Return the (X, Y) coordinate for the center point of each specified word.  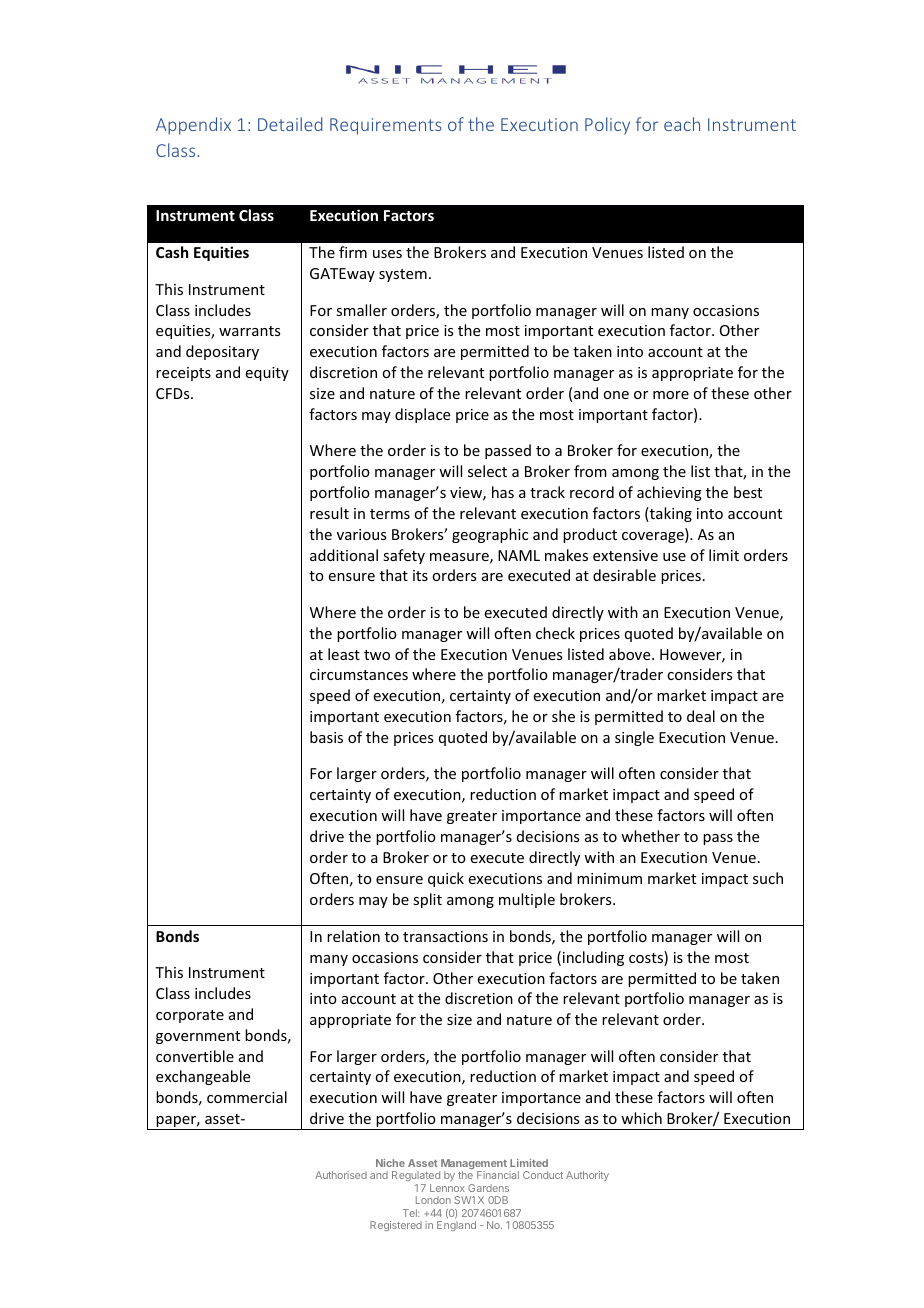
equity (267, 374)
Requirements (386, 126)
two (377, 655)
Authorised (341, 1175)
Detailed (290, 124)
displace (422, 415)
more (671, 395)
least (344, 654)
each (682, 124)
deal (701, 716)
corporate (190, 1016)
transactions (445, 936)
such (768, 878)
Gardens (488, 1188)
